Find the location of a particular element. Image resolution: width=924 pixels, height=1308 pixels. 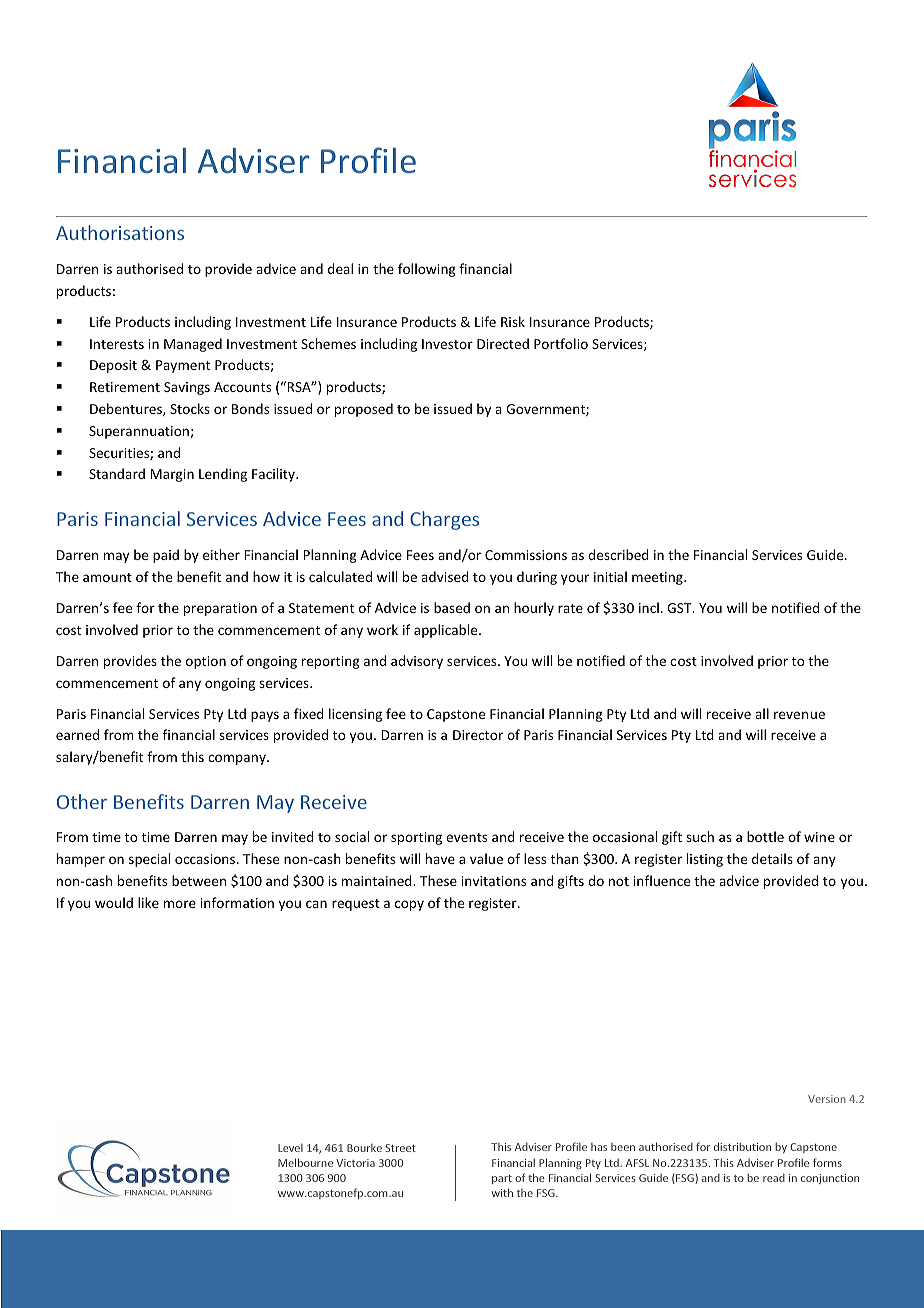

Portfolio is located at coordinates (561, 343).
